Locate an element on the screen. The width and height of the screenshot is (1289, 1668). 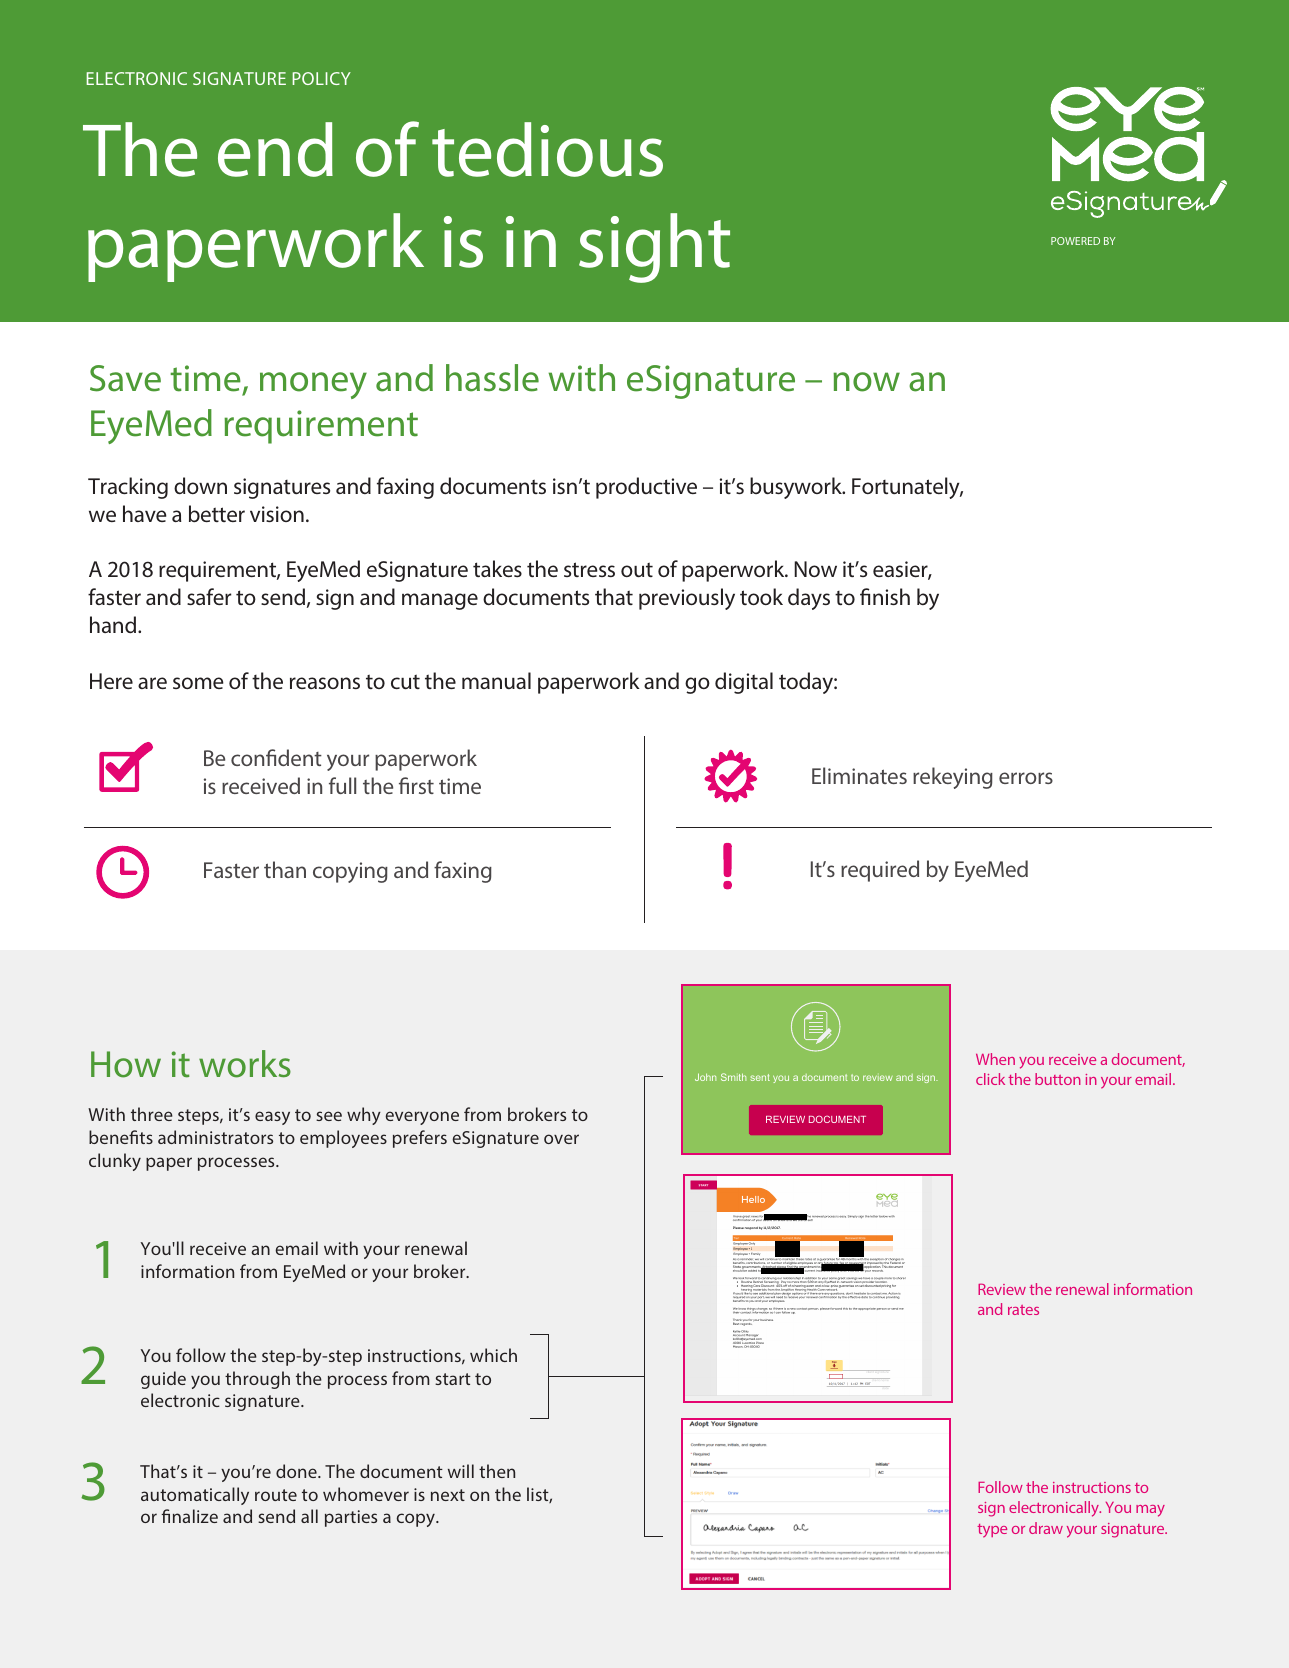
tedious is located at coordinates (547, 149).
